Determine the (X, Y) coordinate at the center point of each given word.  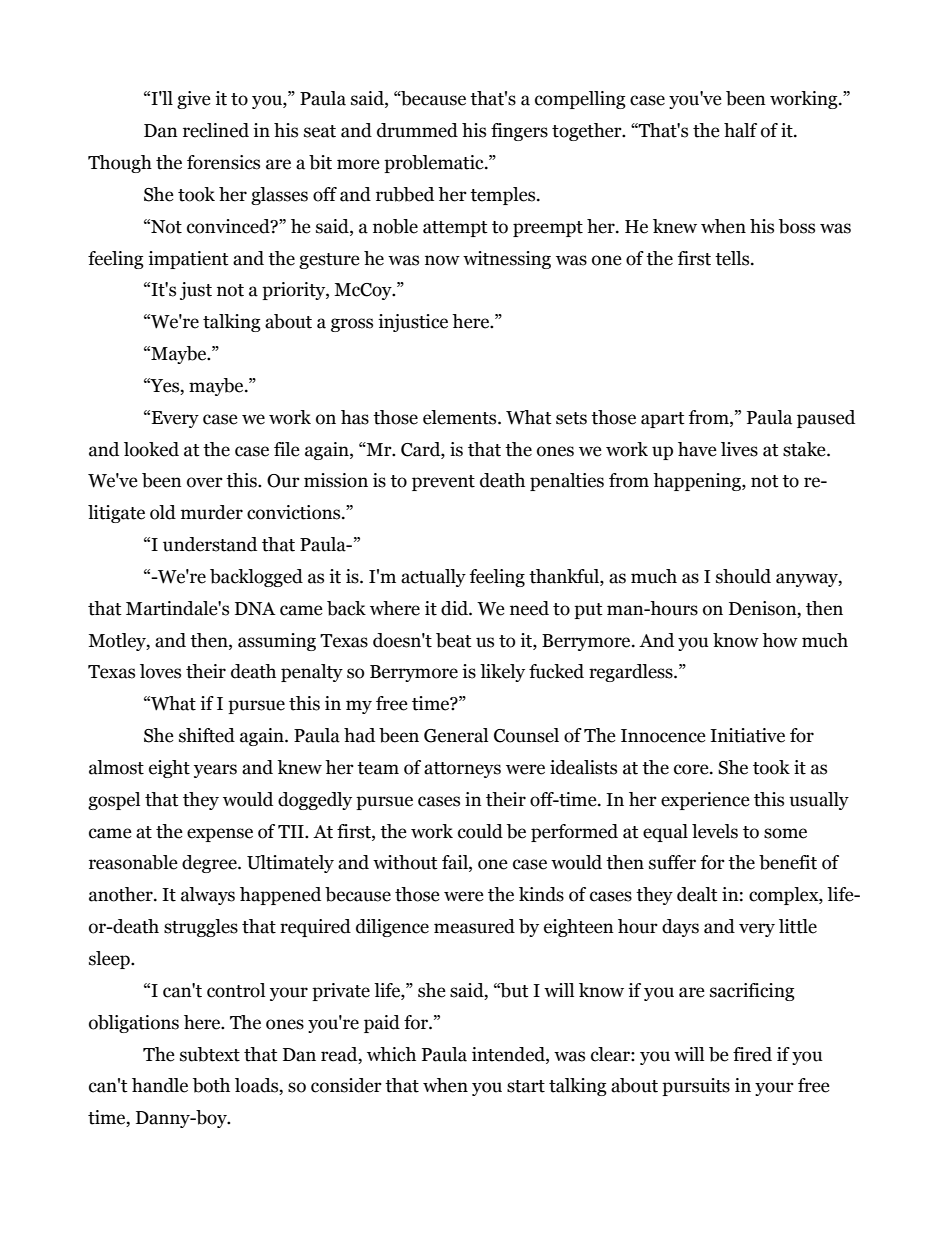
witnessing (507, 260)
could (480, 831)
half (740, 130)
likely (502, 673)
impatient (188, 260)
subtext (210, 1054)
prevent (443, 483)
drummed (417, 130)
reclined (216, 130)
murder (212, 512)
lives (739, 449)
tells (733, 258)
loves (160, 671)
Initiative (747, 735)
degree (210, 864)
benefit (788, 862)
